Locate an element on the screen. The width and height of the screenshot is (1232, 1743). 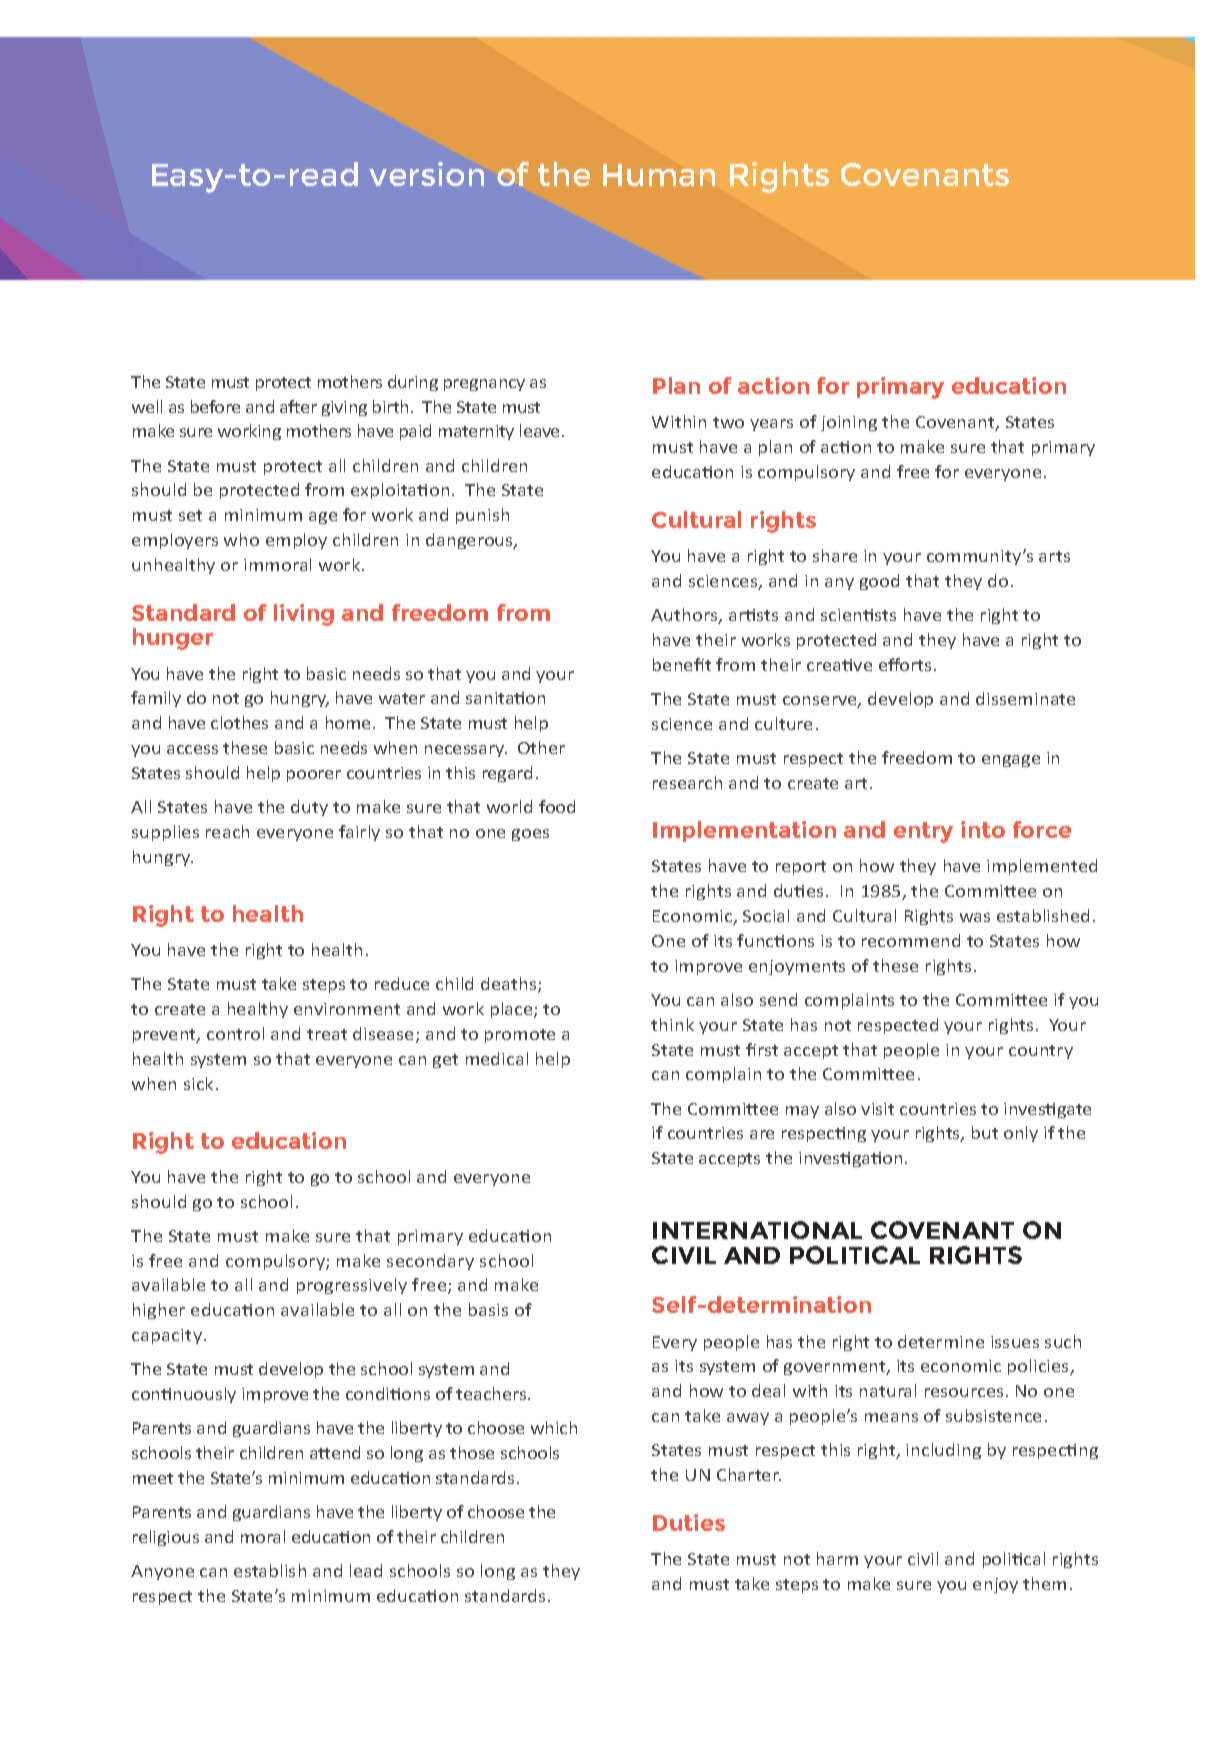
religious is located at coordinates (166, 1538).
